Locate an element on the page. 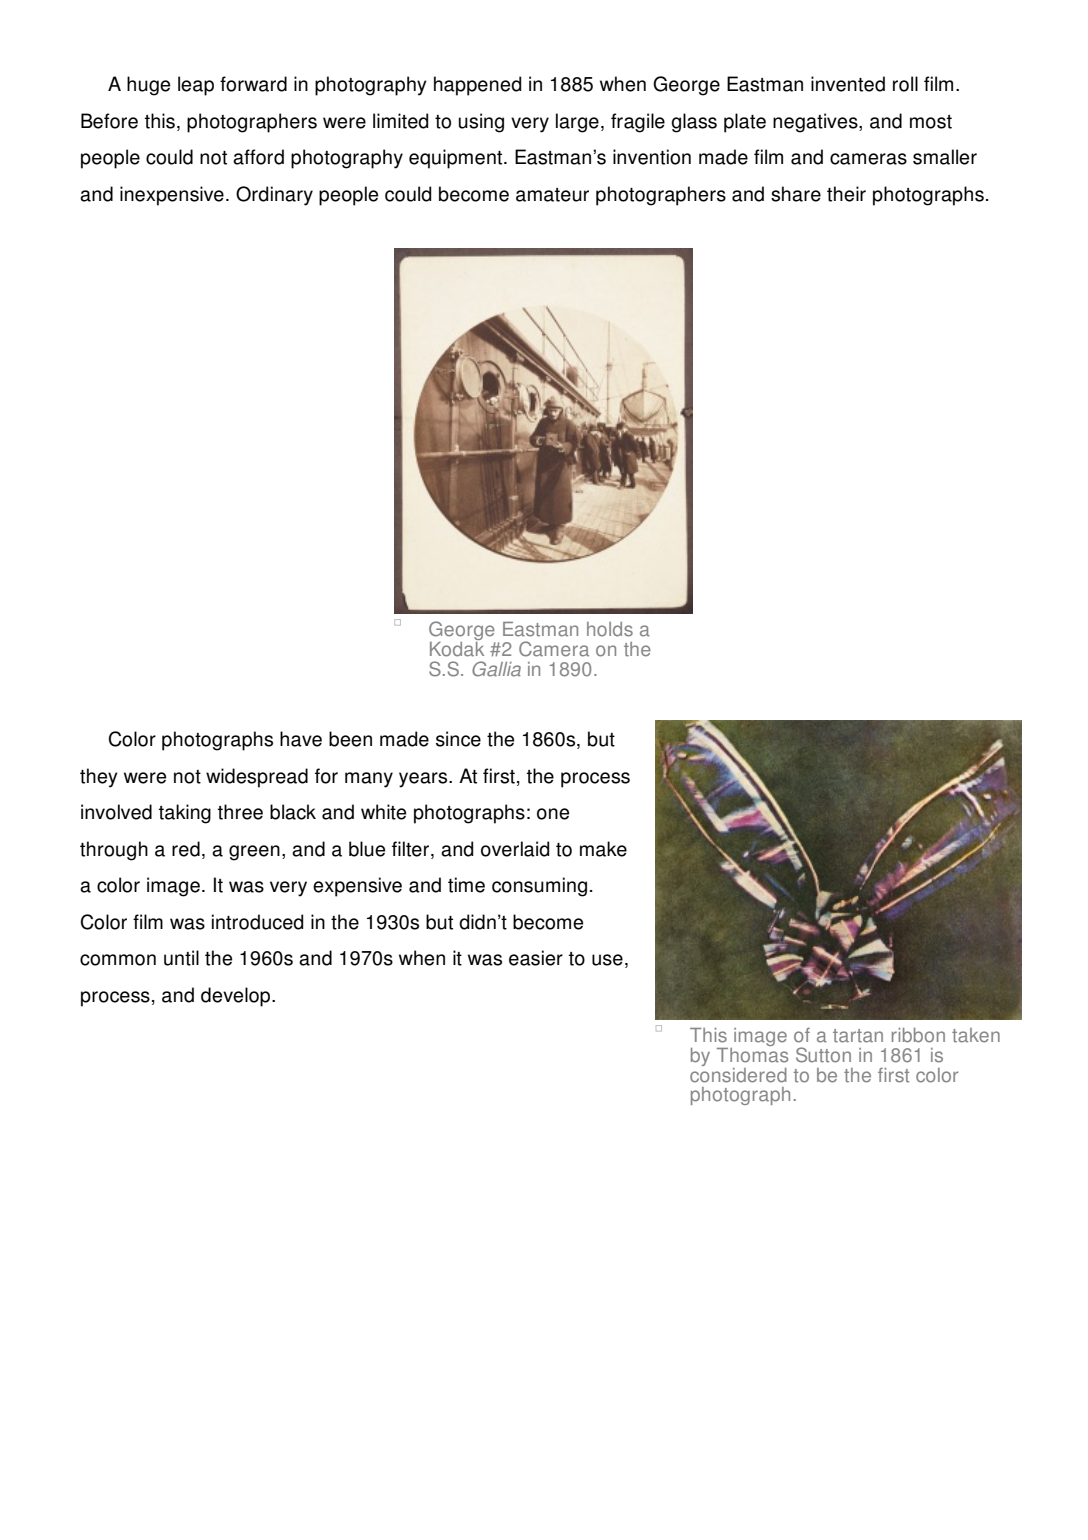 The height and width of the document is (1540, 1088). negatives is located at coordinates (816, 123).
